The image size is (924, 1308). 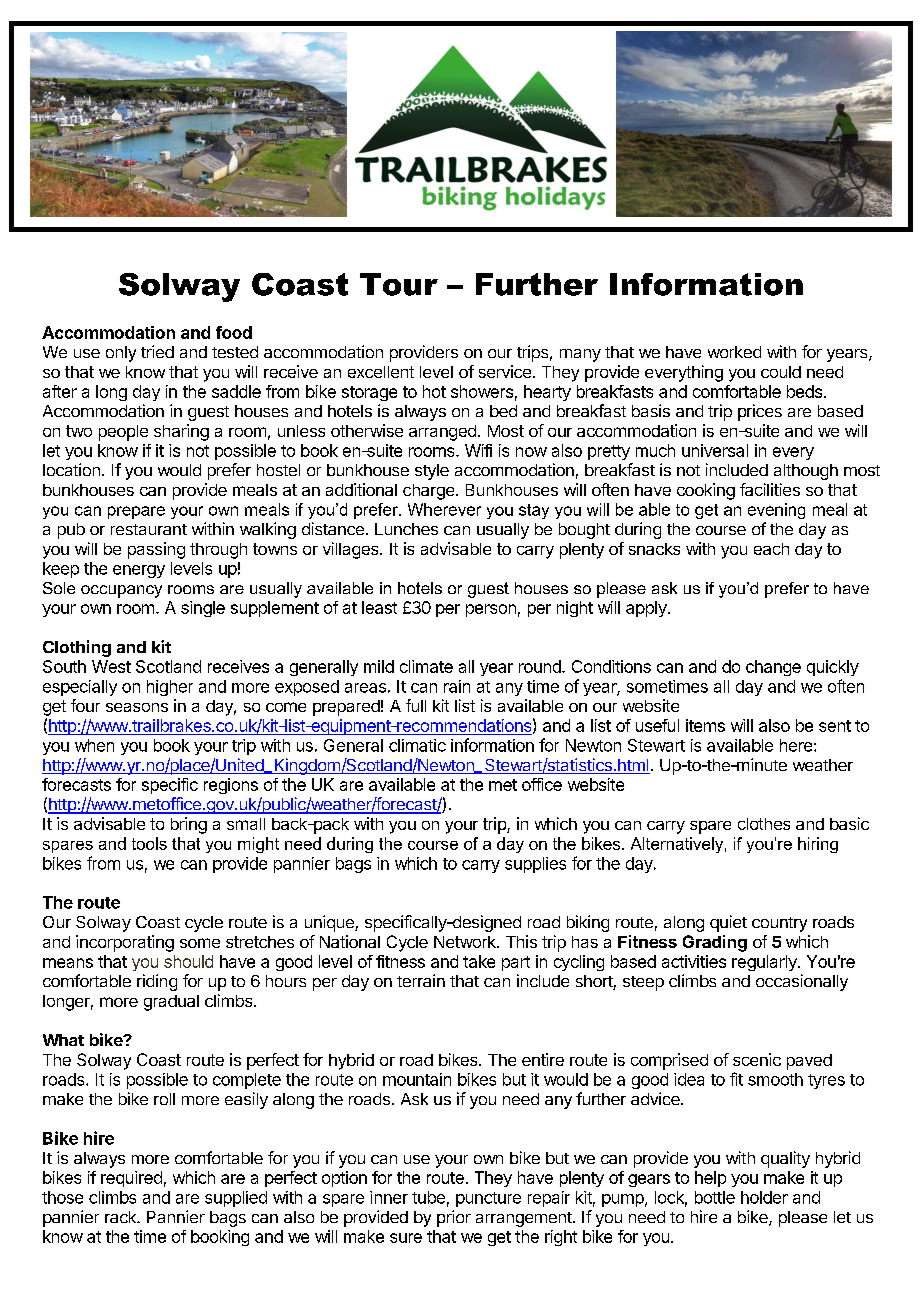 What do you see at coordinates (734, 352) in the screenshot?
I see `worked` at bounding box center [734, 352].
